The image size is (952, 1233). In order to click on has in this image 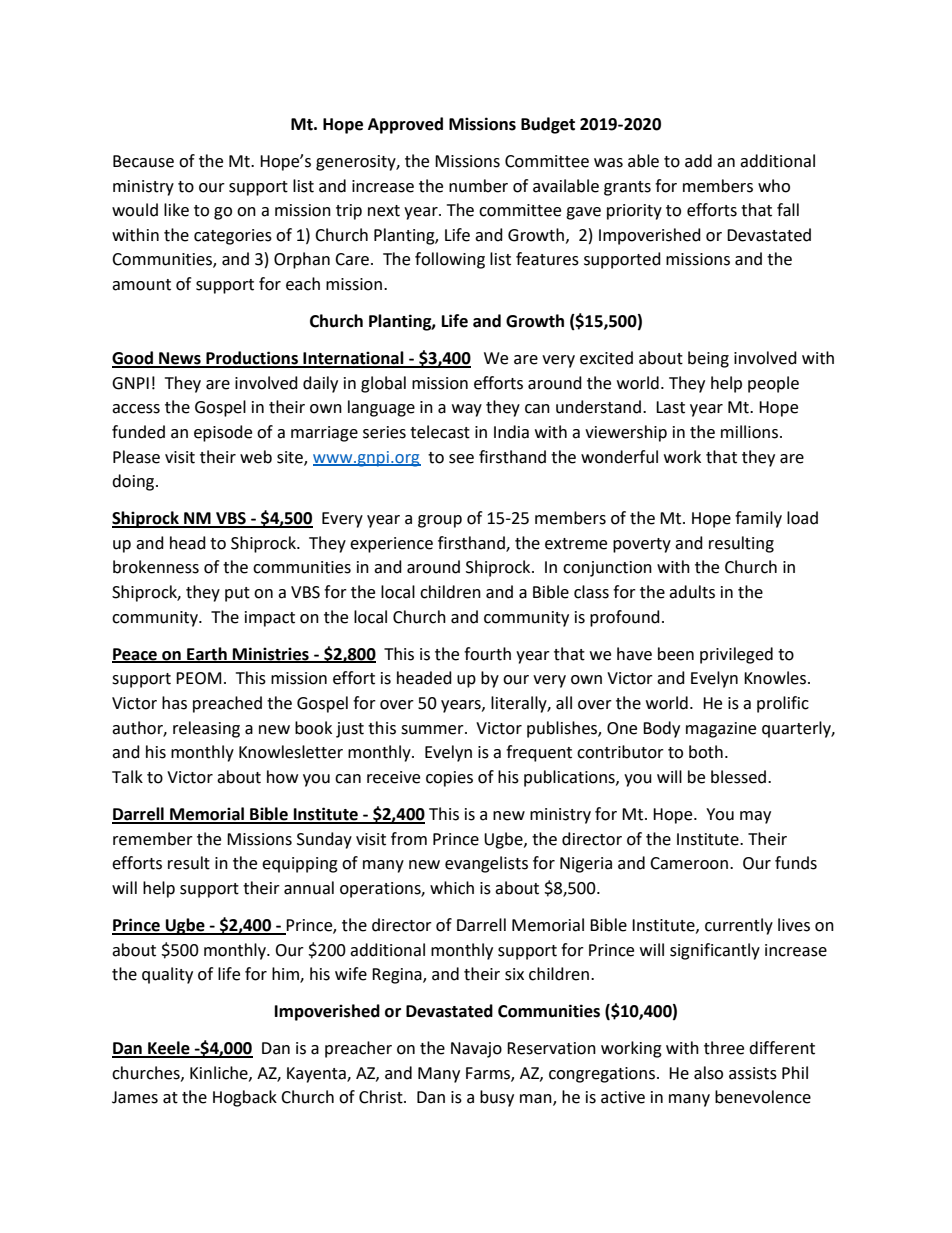, I will do `click(174, 703)`.
